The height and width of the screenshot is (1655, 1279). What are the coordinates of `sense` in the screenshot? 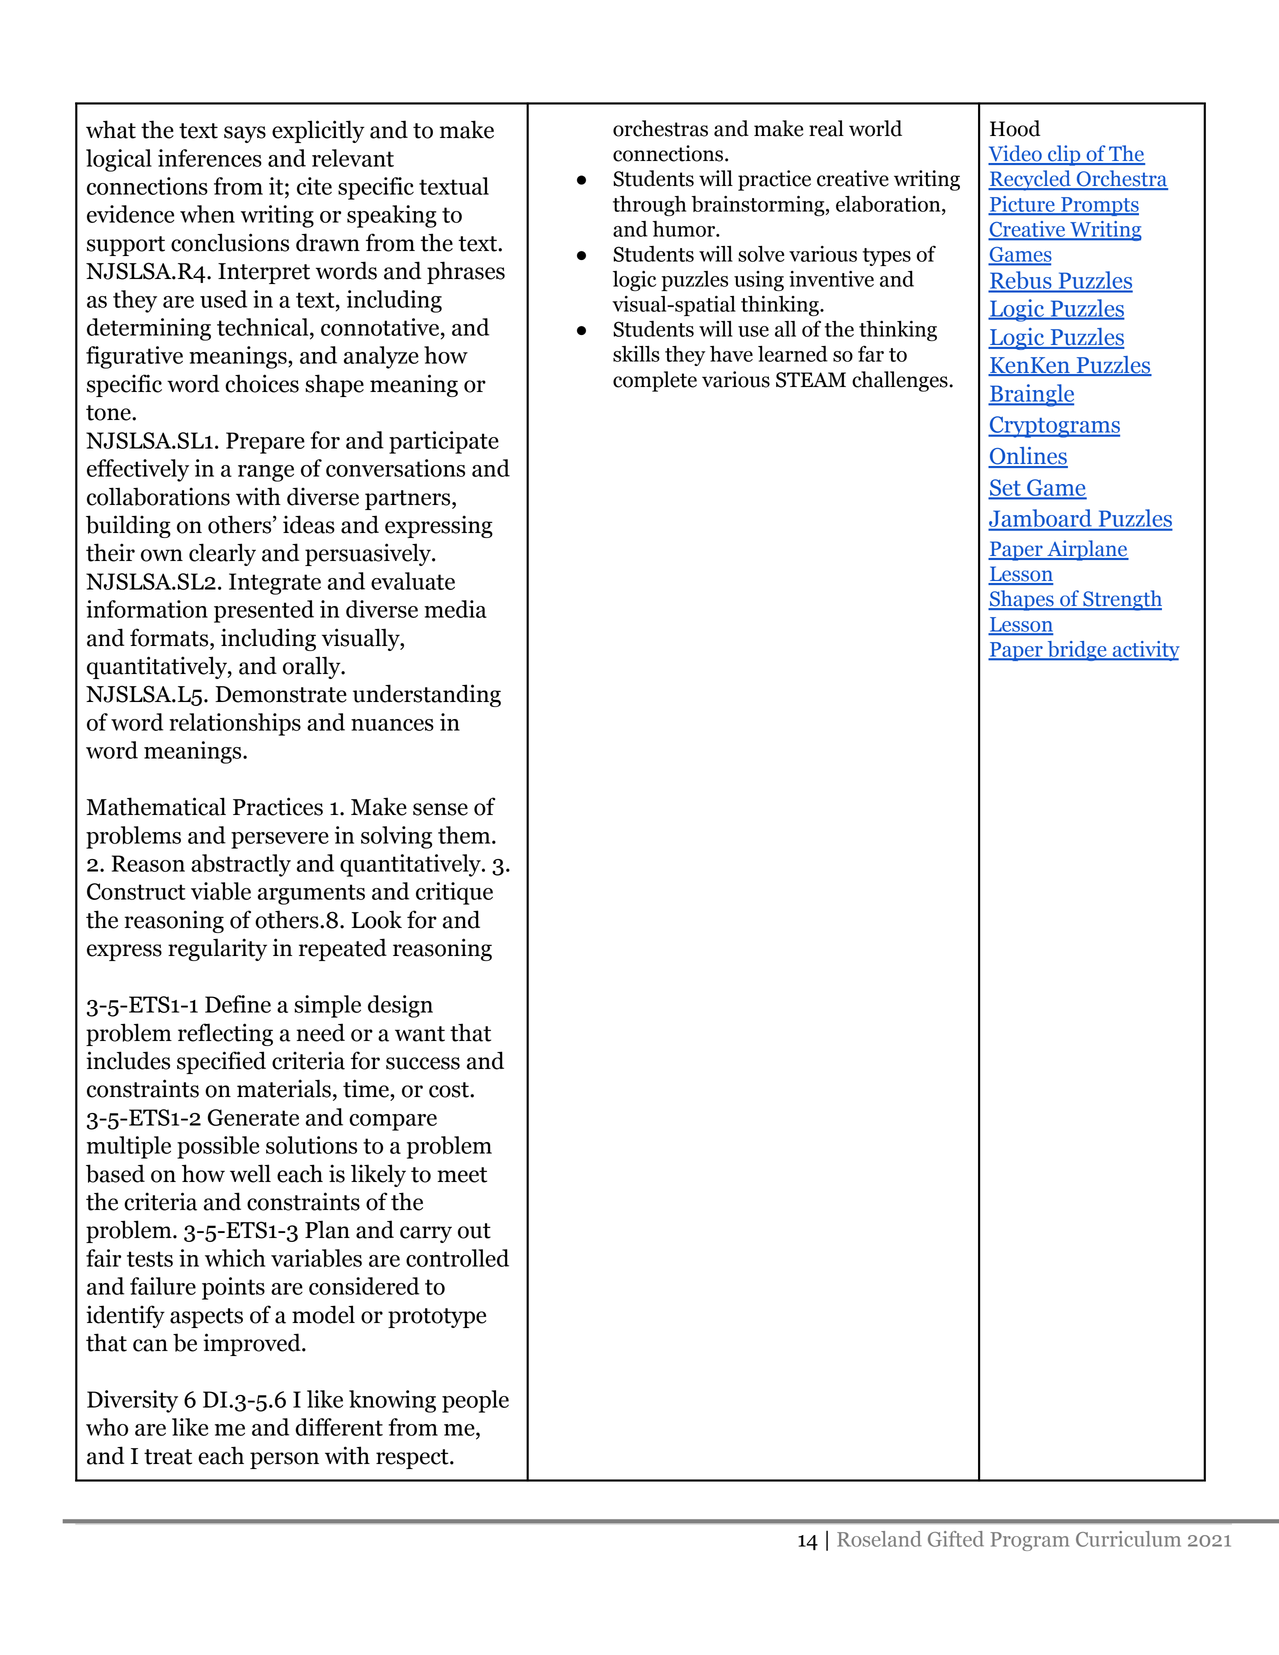 It's located at (440, 809).
